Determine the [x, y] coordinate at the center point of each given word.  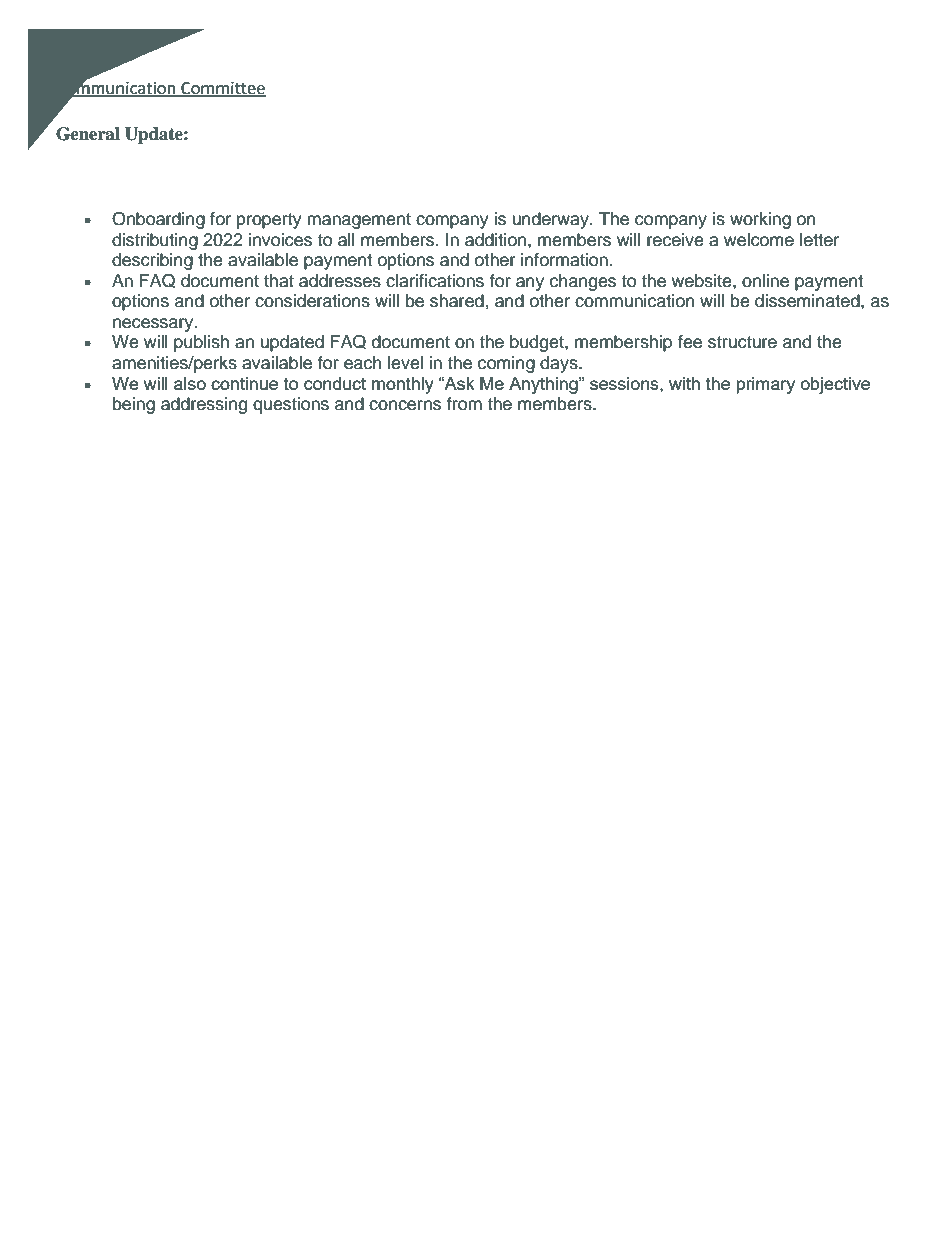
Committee [222, 89]
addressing [204, 405]
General [88, 134]
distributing [155, 241]
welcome [759, 240]
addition [497, 240]
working [760, 220]
